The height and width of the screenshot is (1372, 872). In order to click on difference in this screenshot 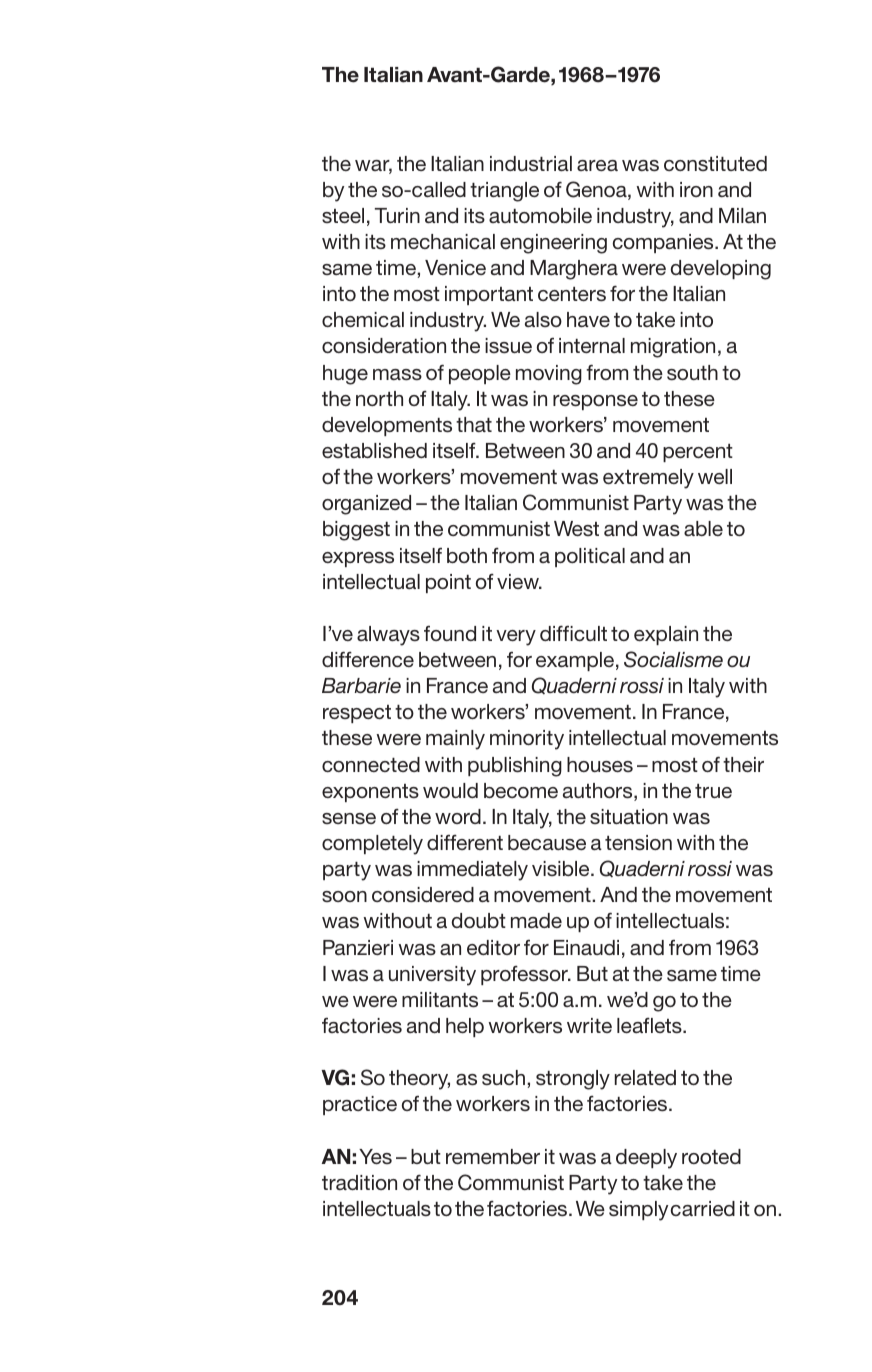, I will do `click(368, 659)`.
